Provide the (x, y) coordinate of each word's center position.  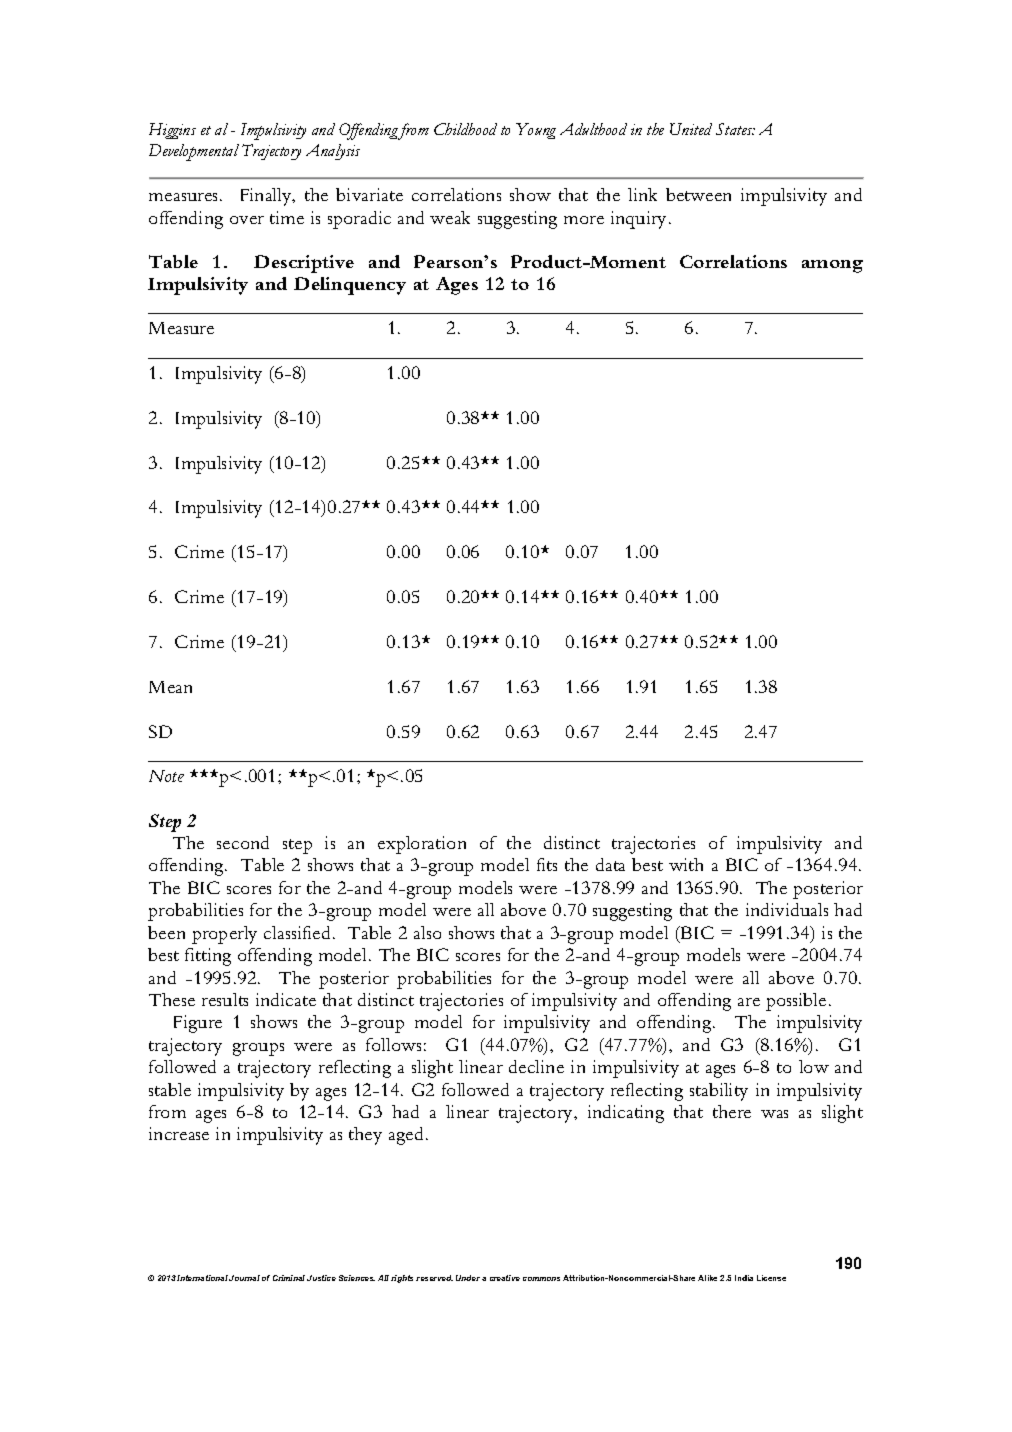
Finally (267, 197)
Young (536, 131)
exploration (422, 845)
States (735, 129)
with (686, 864)
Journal (244, 1278)
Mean (170, 687)
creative (505, 1278)
